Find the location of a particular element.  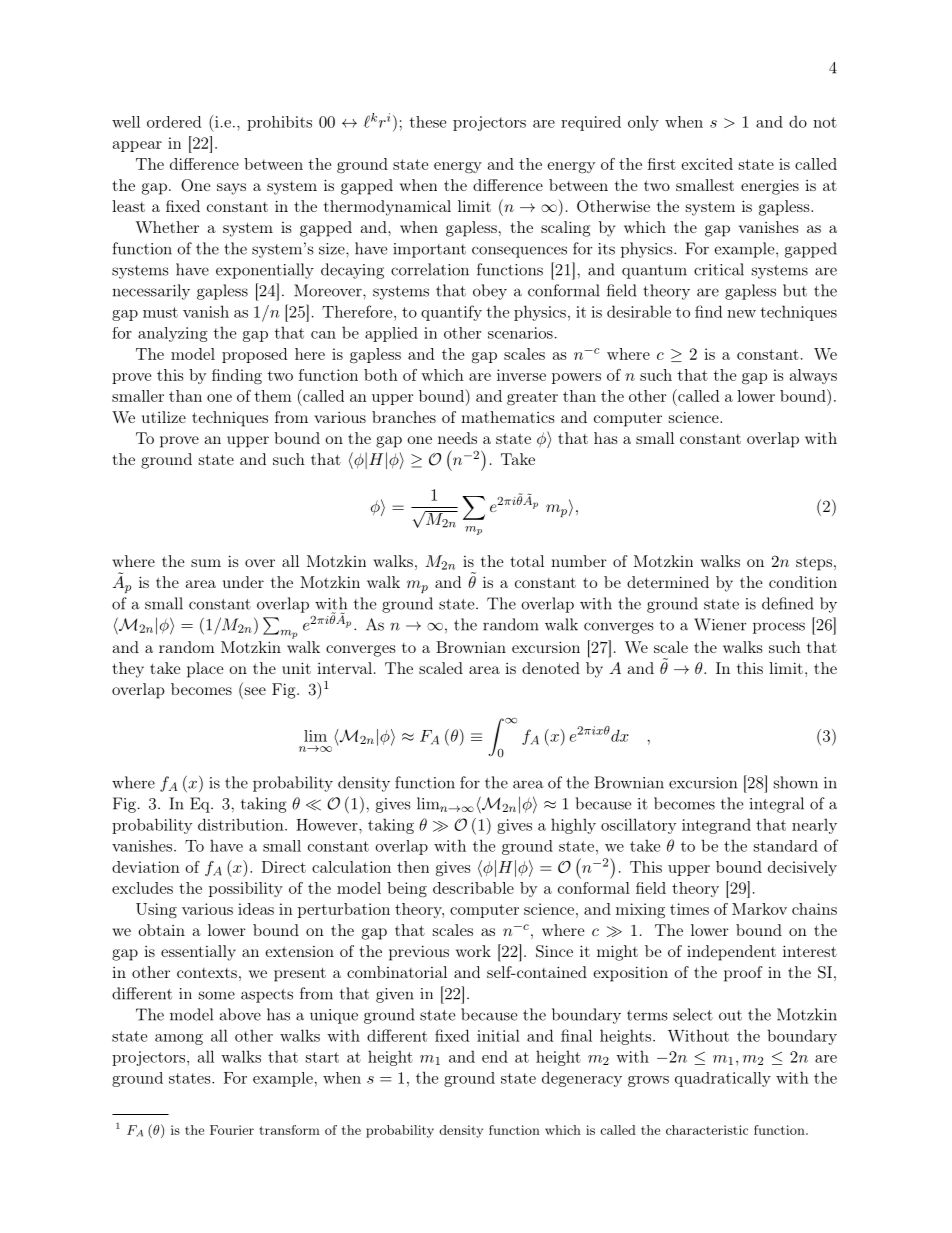

Fourier is located at coordinates (232, 1130).
